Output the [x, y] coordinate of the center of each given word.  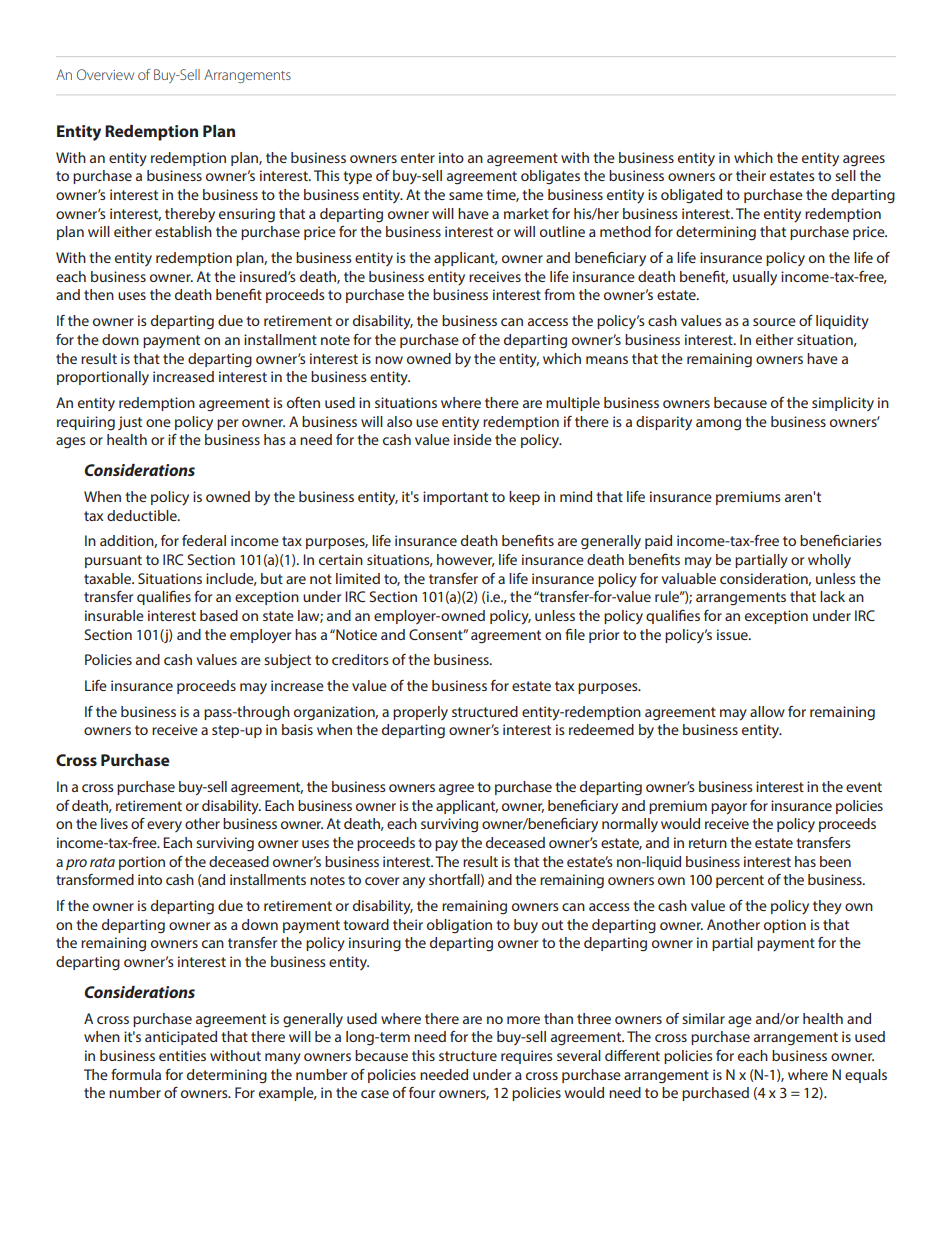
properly [420, 713]
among [718, 424]
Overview [105, 74]
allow [767, 711]
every [164, 826]
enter [418, 158]
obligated [691, 196]
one [158, 423]
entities [182, 1055]
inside [473, 439]
